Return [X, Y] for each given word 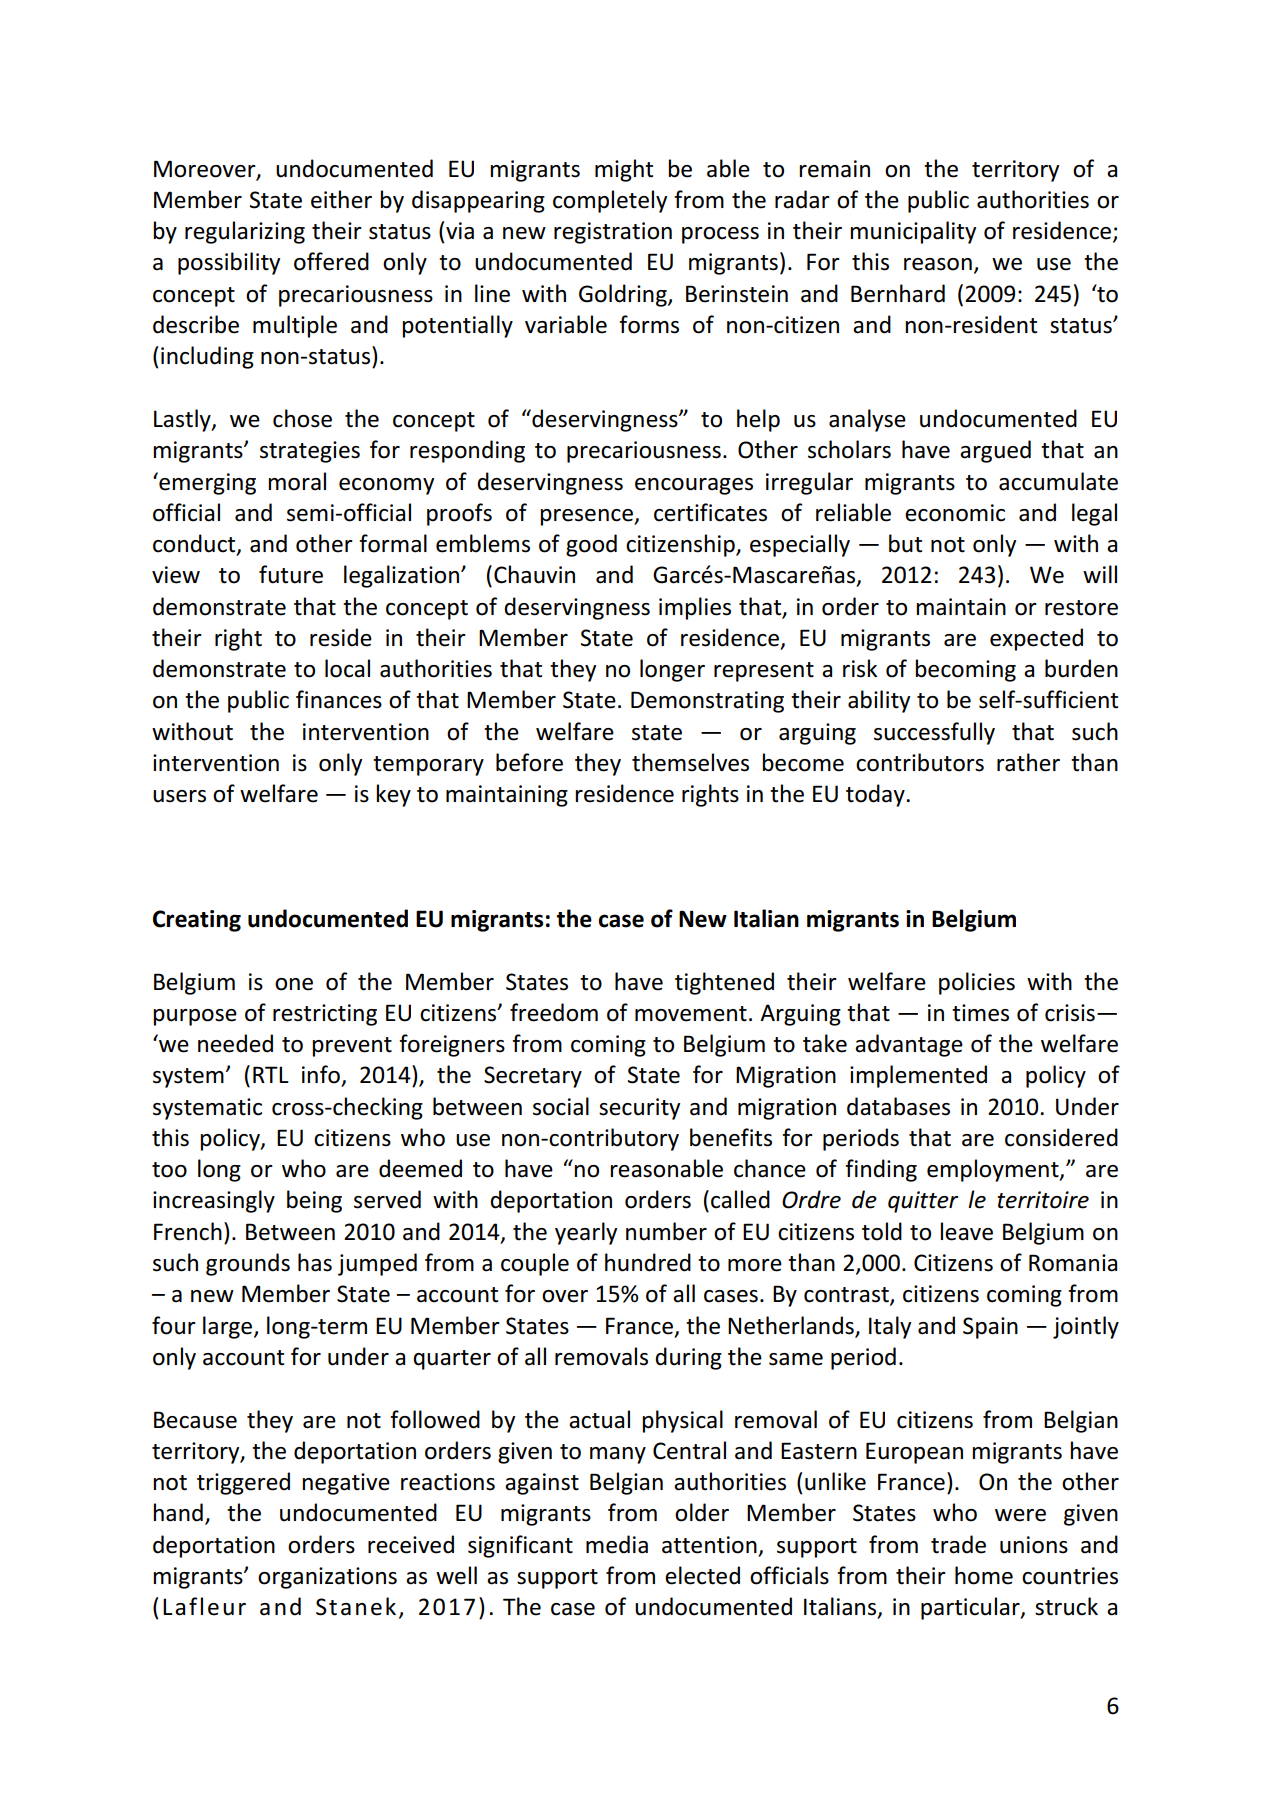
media [617, 1544]
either [341, 199]
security [639, 1109]
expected [1036, 639]
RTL [271, 1074]
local [347, 668]
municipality [913, 232]
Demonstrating [707, 702]
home [984, 1575]
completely [610, 201]
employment [994, 1170]
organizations [327, 1578]
